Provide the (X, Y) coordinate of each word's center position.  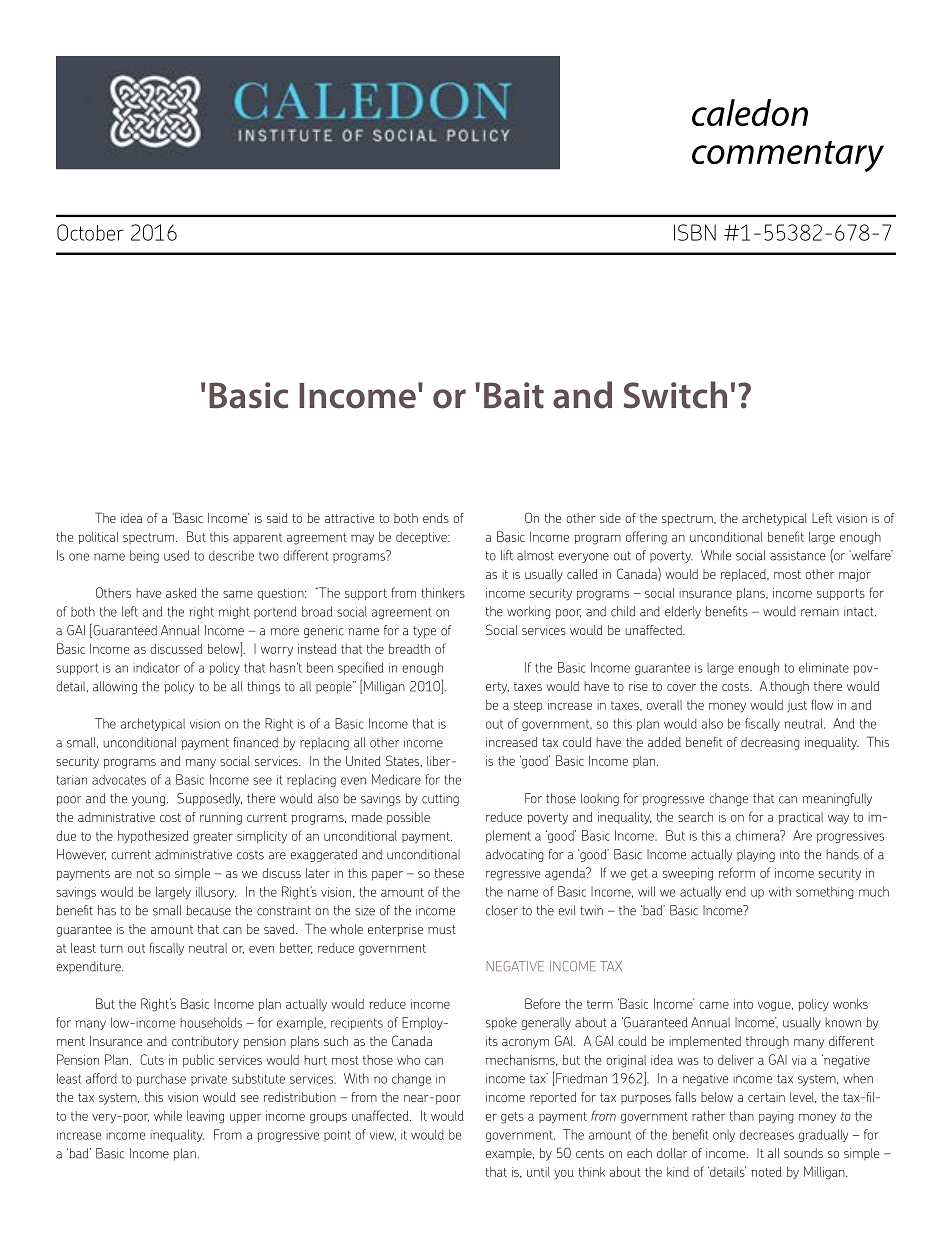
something (825, 892)
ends (436, 518)
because (208, 910)
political (98, 538)
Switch (675, 395)
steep (528, 706)
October (90, 232)
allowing (115, 687)
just (797, 706)
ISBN (695, 232)
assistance (797, 556)
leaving (205, 1117)
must (442, 929)
